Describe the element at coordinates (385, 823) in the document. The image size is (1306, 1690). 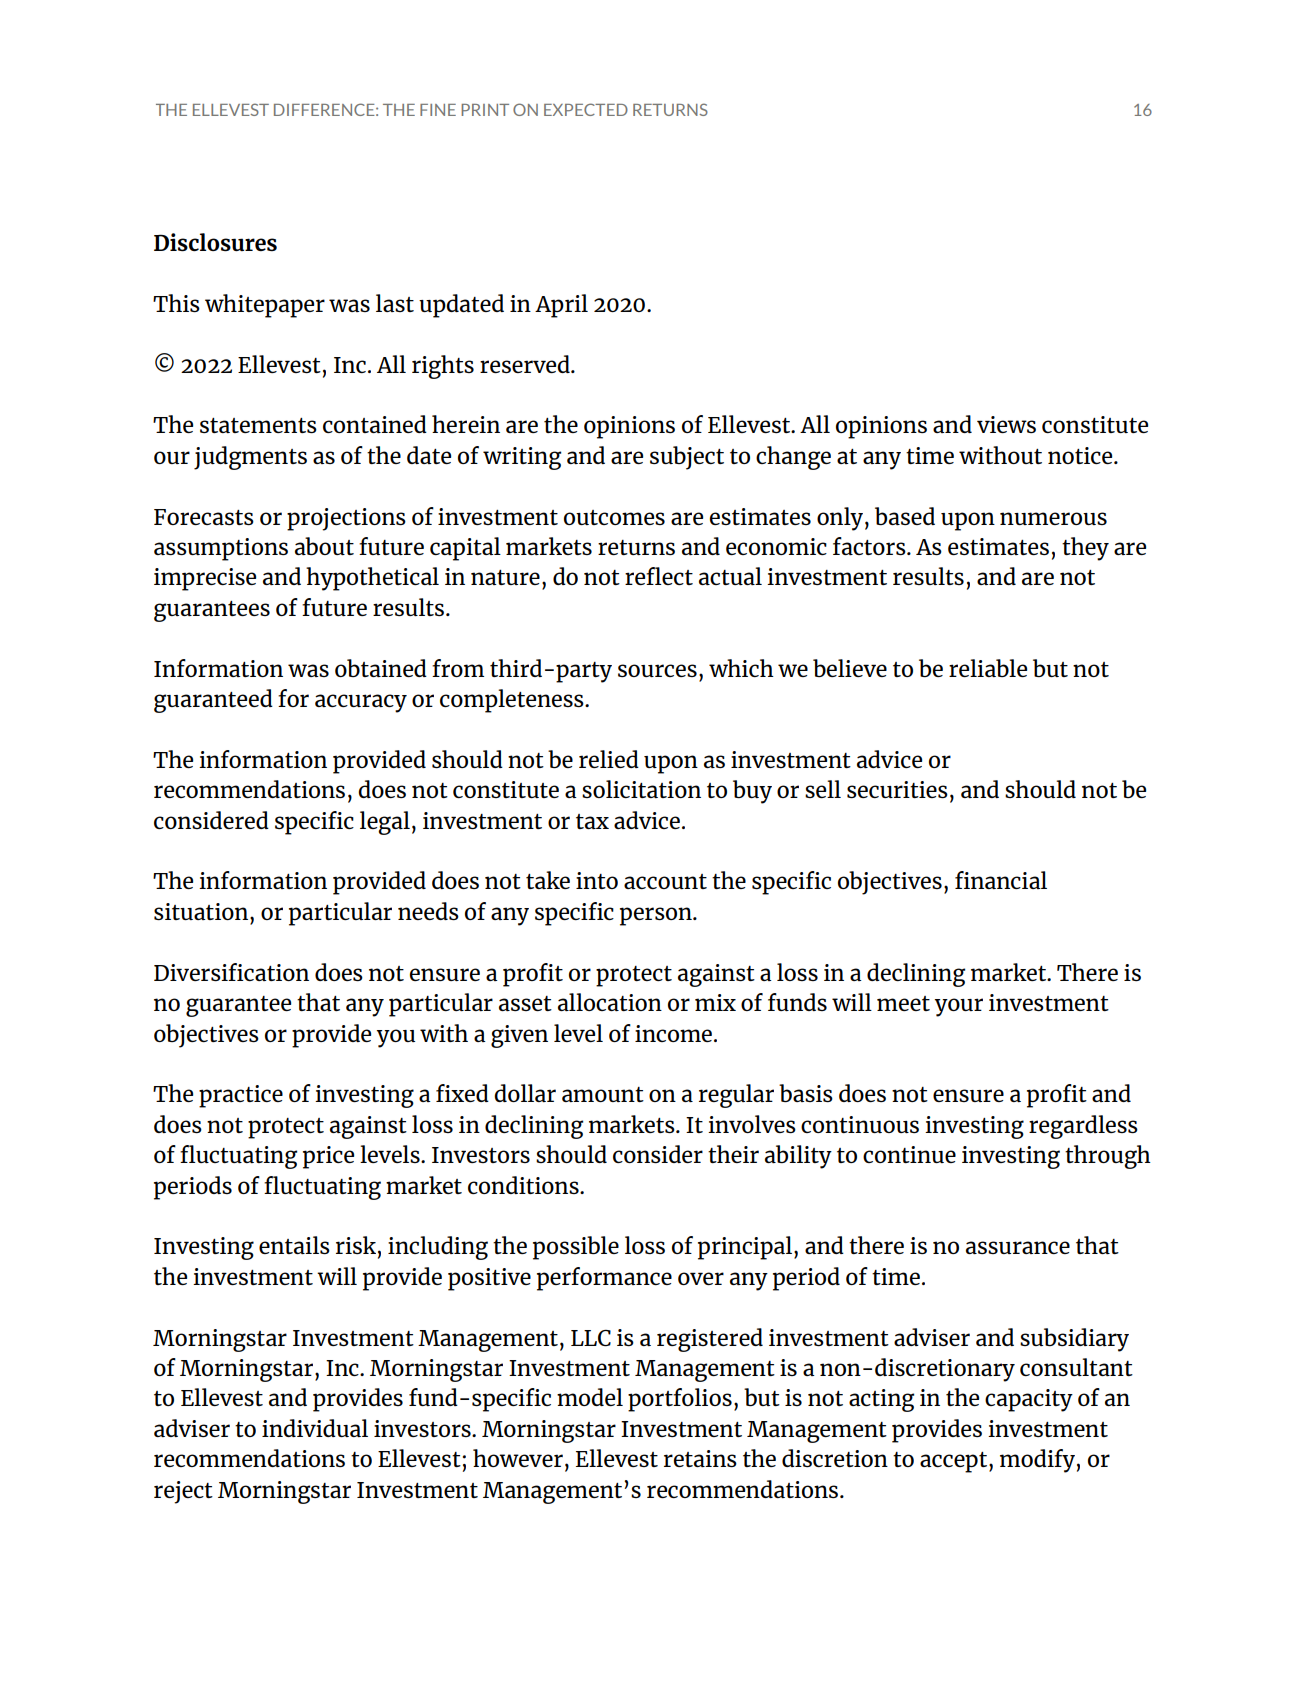
I see `legal` at that location.
